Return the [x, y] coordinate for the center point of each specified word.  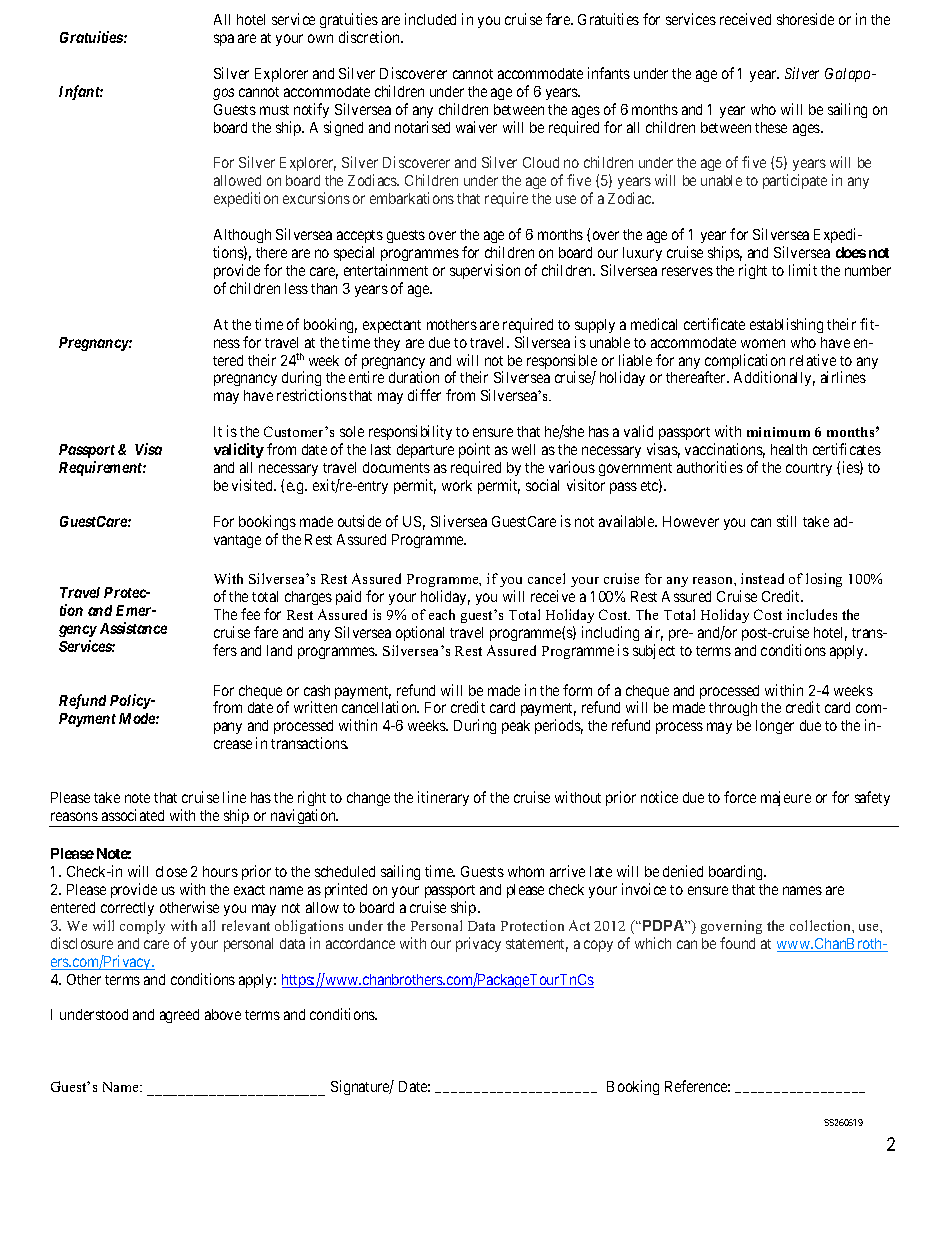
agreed [179, 1016]
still [786, 521]
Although [242, 236]
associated [133, 815]
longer [775, 727]
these [771, 127]
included [430, 19]
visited [253, 485]
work [457, 485]
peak [516, 727]
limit [803, 270]
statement [537, 945]
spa [224, 40]
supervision [485, 271]
